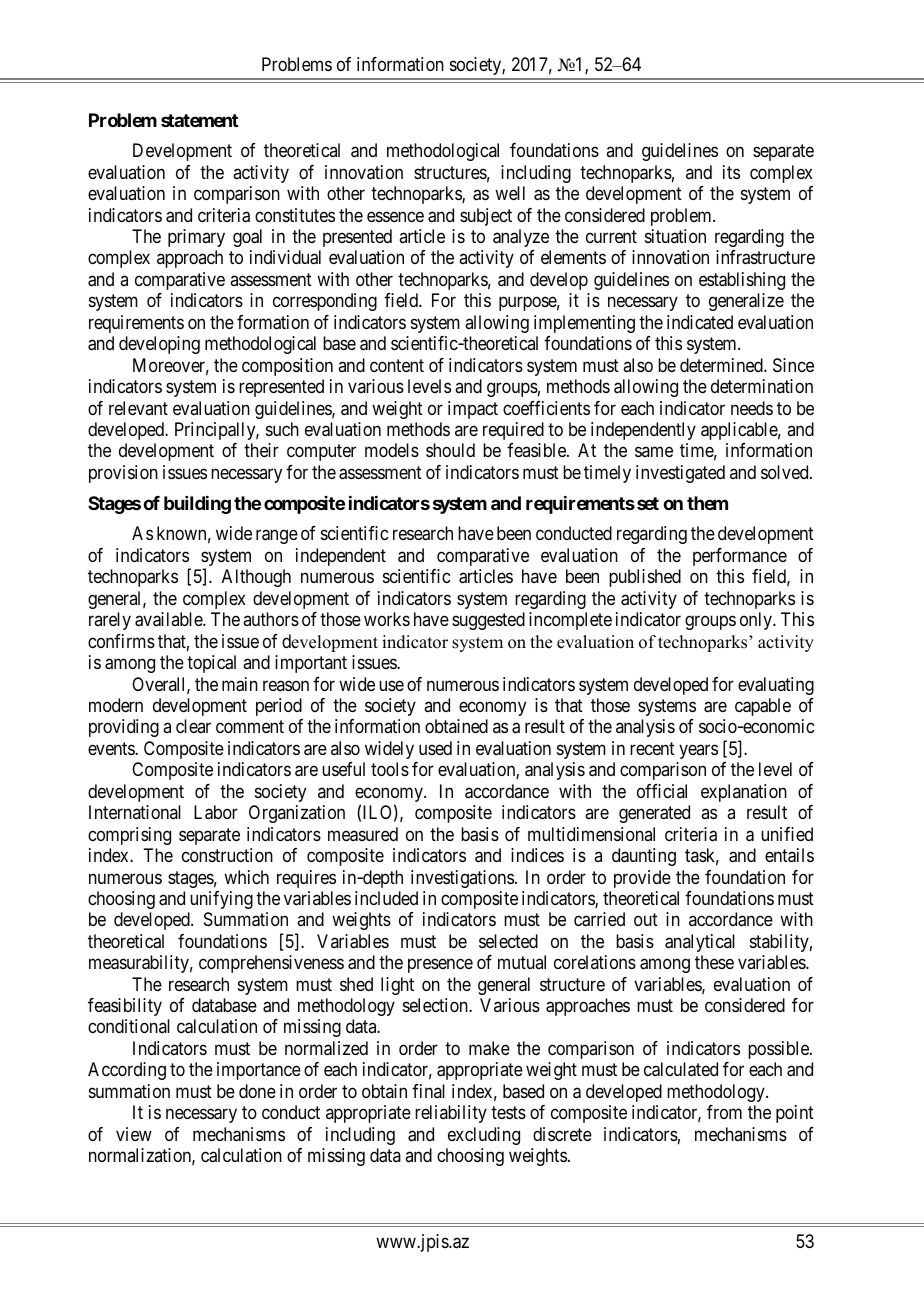  Describe the element at coordinates (757, 621) in the screenshot. I see `only` at that location.
